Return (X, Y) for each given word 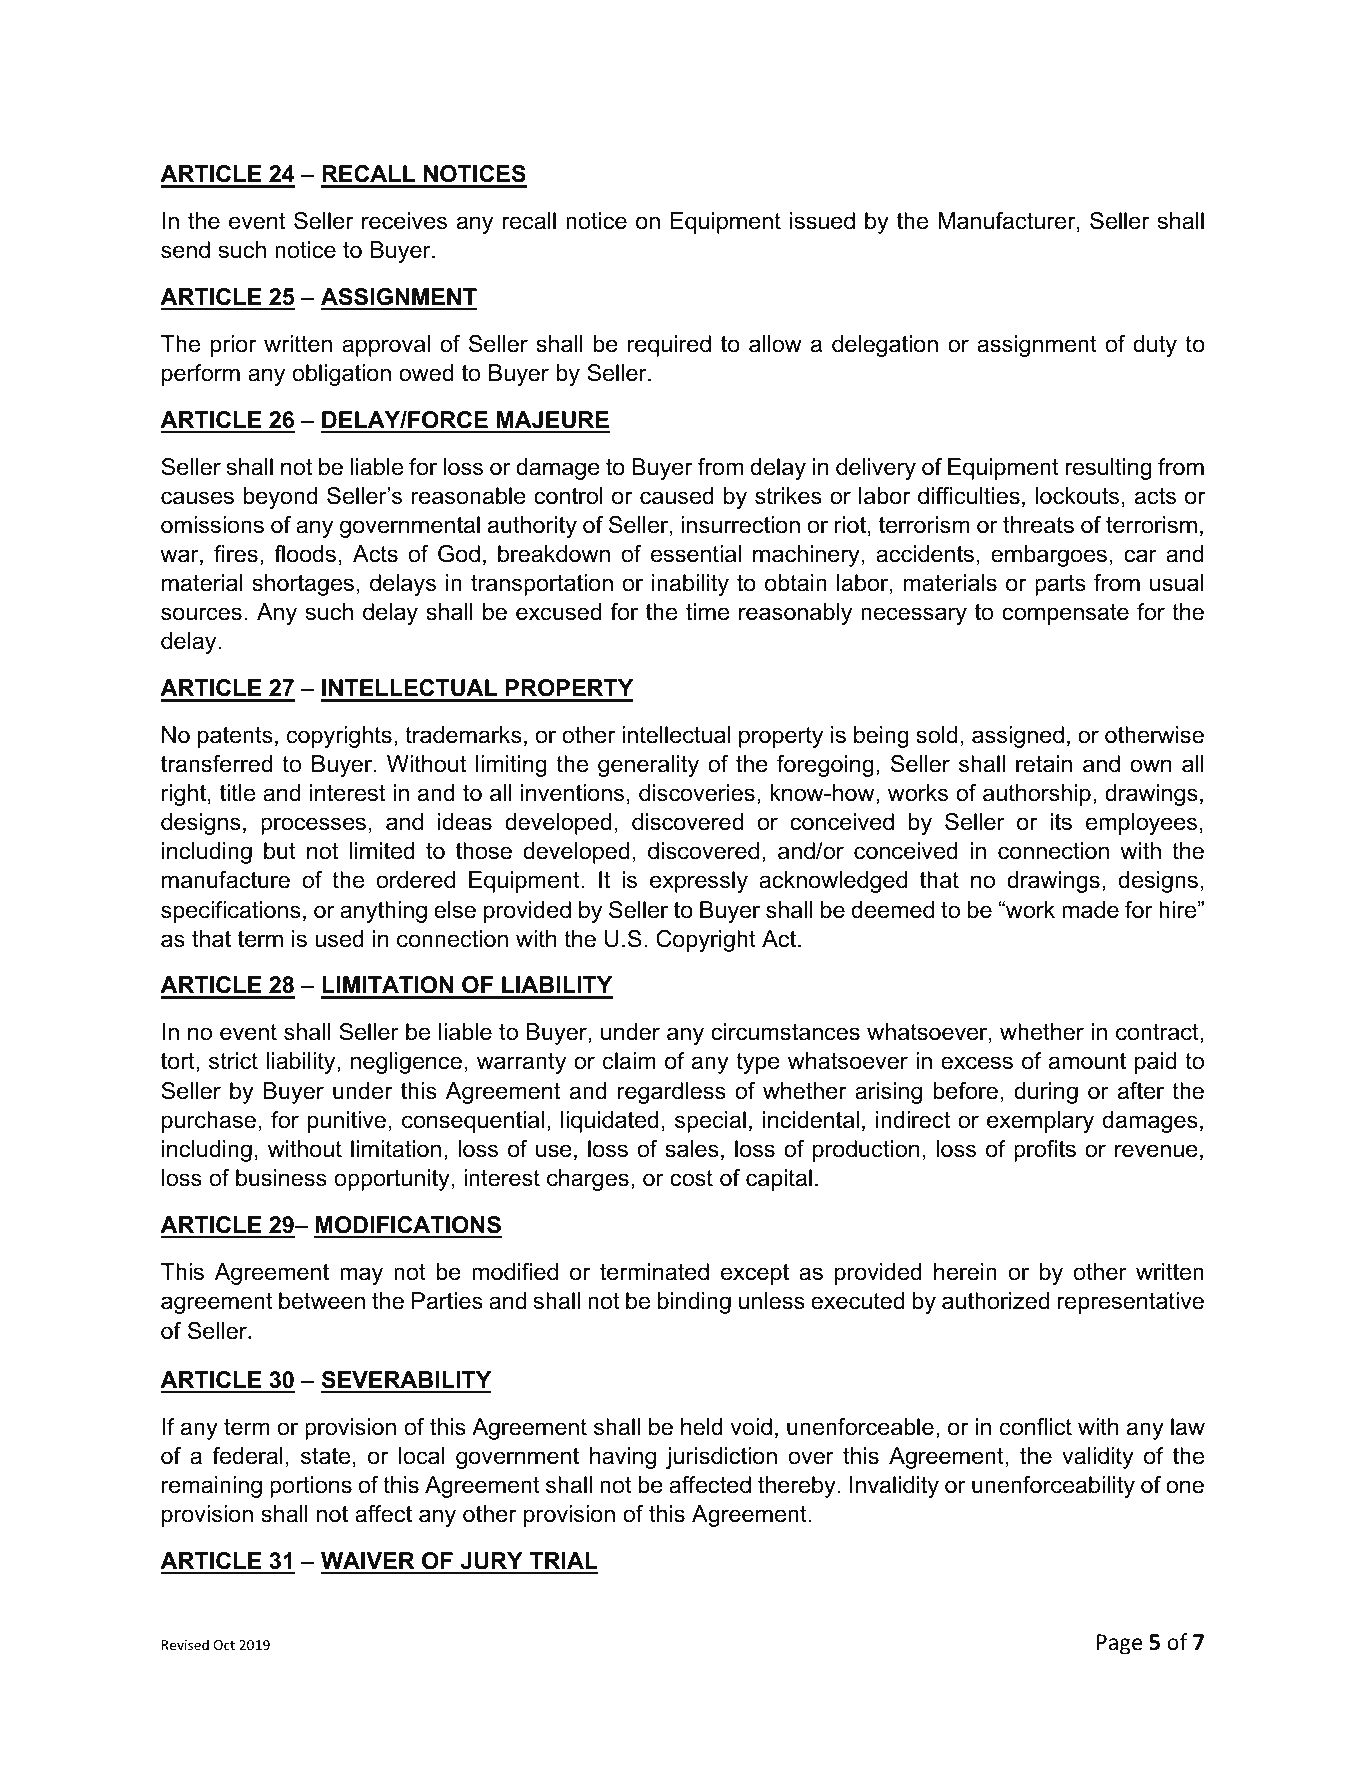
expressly (699, 882)
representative (1130, 1303)
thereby (797, 1487)
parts (1060, 585)
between (322, 1301)
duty (1155, 346)
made (1090, 910)
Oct (224, 1645)
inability (690, 585)
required (669, 346)
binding (694, 1303)
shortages (303, 585)
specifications (231, 912)
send (185, 250)
